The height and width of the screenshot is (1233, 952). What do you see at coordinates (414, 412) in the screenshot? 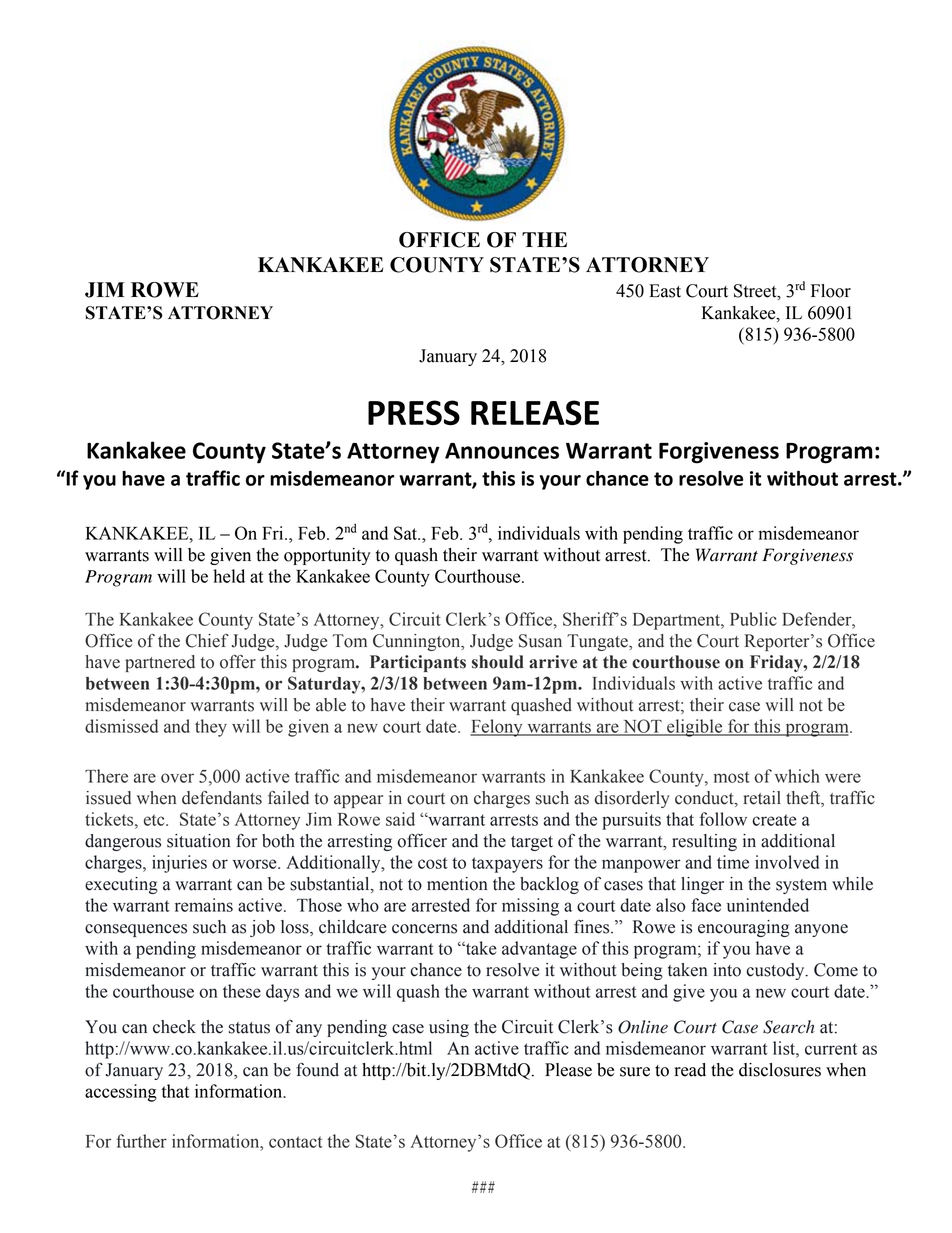
I see `PRESS` at bounding box center [414, 412].
